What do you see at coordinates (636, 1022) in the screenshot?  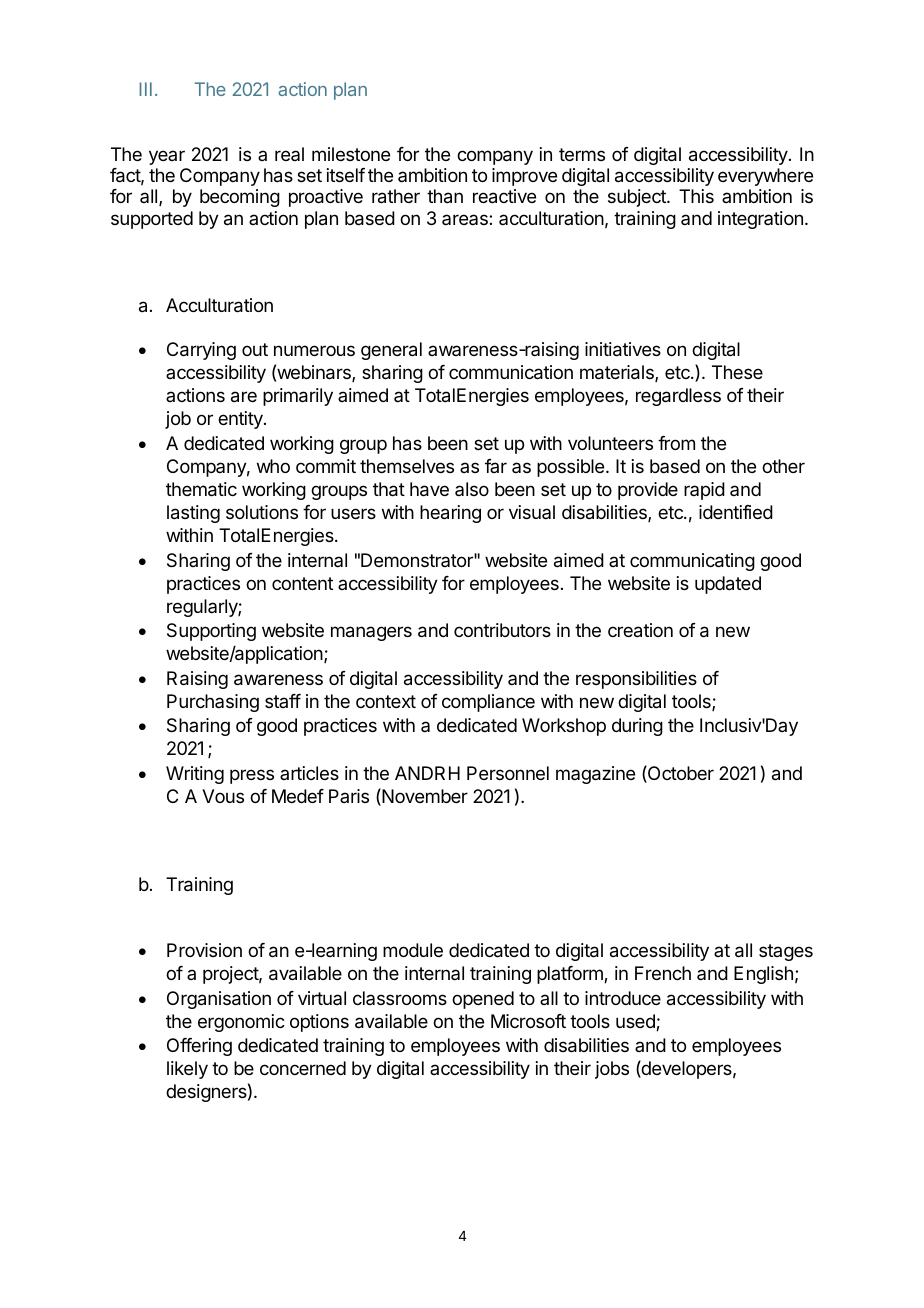 I see `used` at bounding box center [636, 1022].
